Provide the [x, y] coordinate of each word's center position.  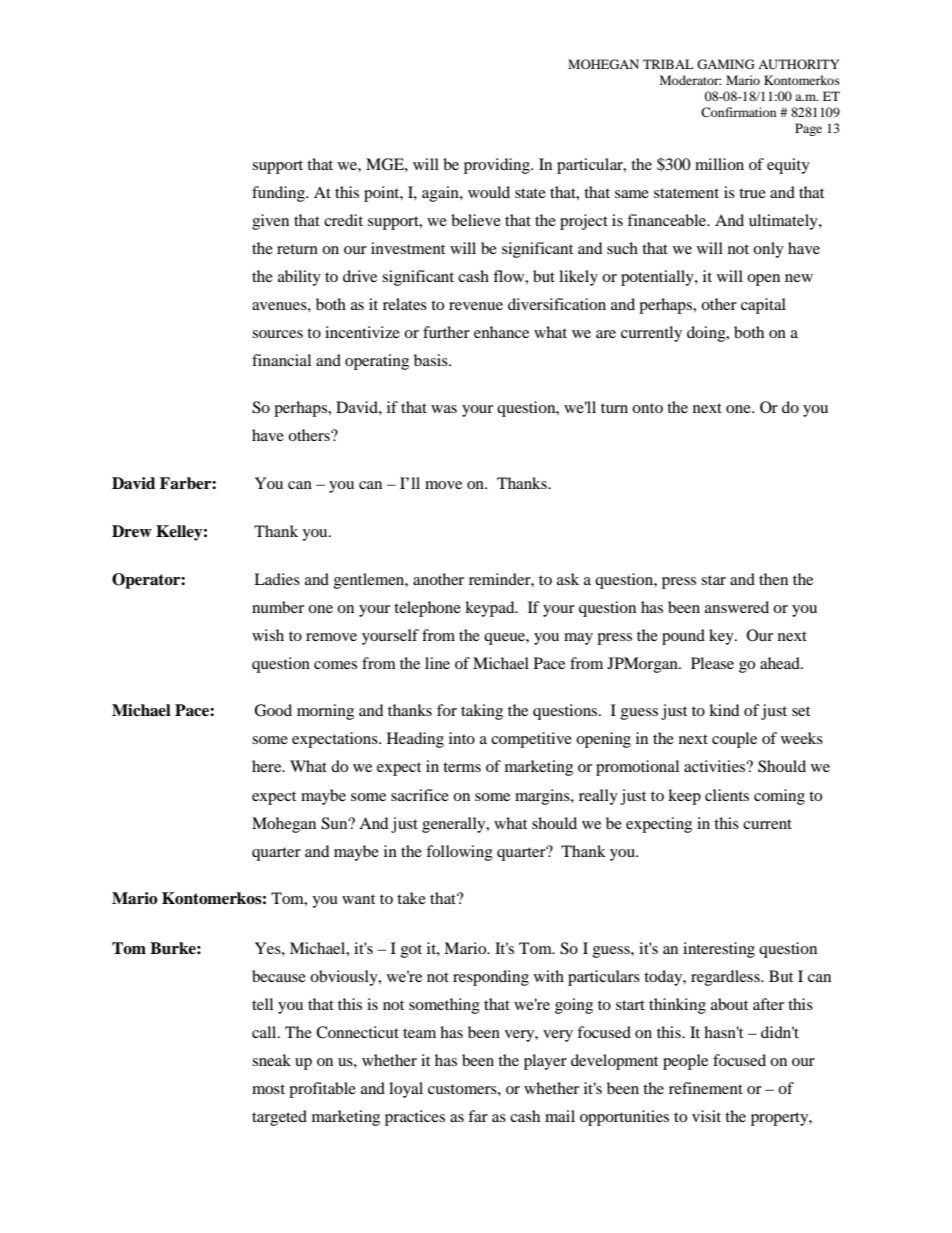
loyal [406, 1090]
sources [277, 334]
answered [737, 607]
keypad [491, 609]
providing [498, 166]
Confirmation [738, 112]
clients [727, 795]
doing [707, 334]
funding [279, 194]
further [446, 332]
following [459, 853]
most [268, 1089]
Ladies [277, 579]
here [268, 766]
